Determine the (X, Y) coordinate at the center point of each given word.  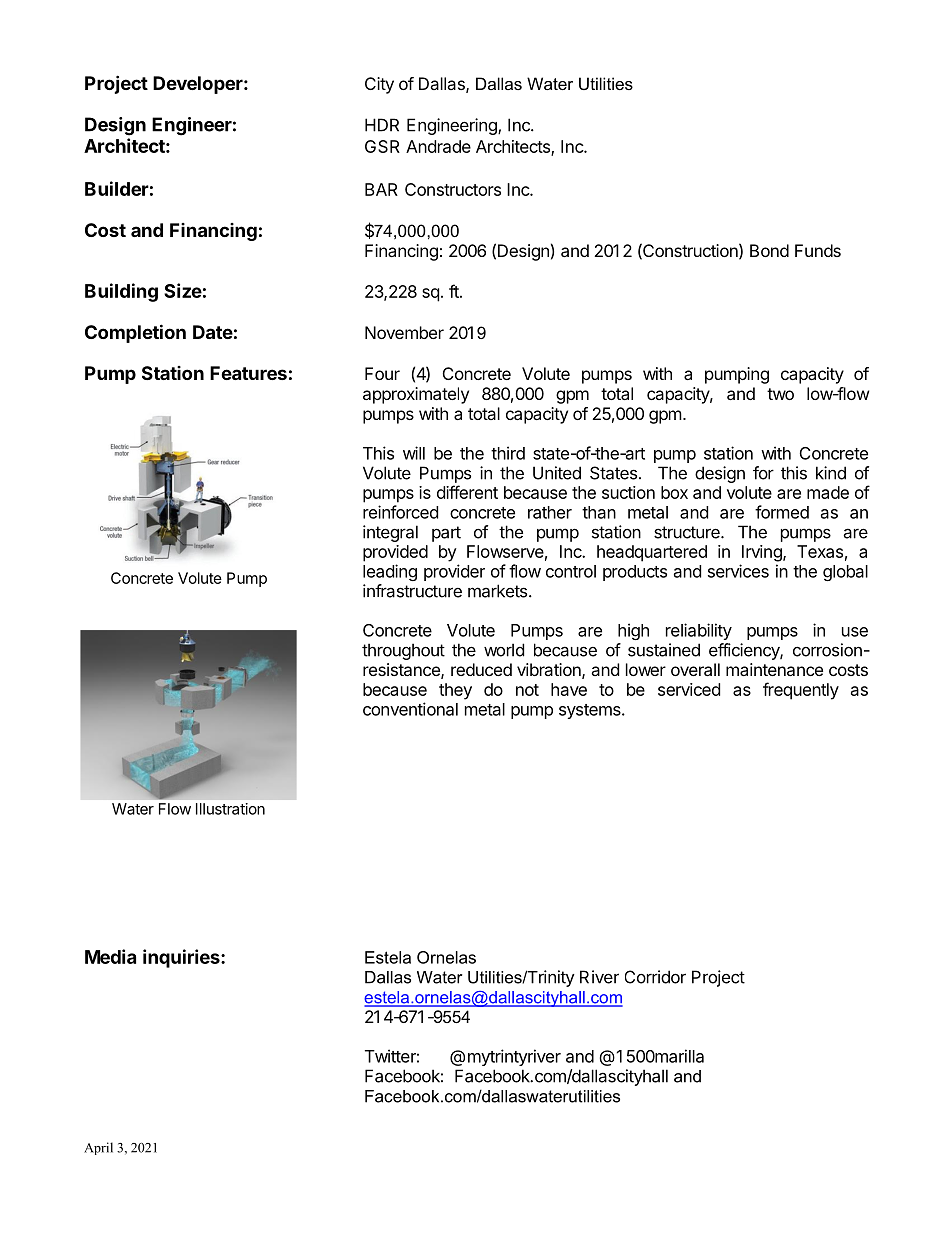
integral (390, 533)
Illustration (230, 809)
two (780, 394)
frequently (801, 691)
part (446, 534)
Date (213, 332)
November (404, 332)
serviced (689, 689)
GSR (382, 146)
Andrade (438, 146)
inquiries (182, 958)
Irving (763, 553)
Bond (769, 250)
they (455, 691)
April (98, 1148)
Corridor (655, 977)
